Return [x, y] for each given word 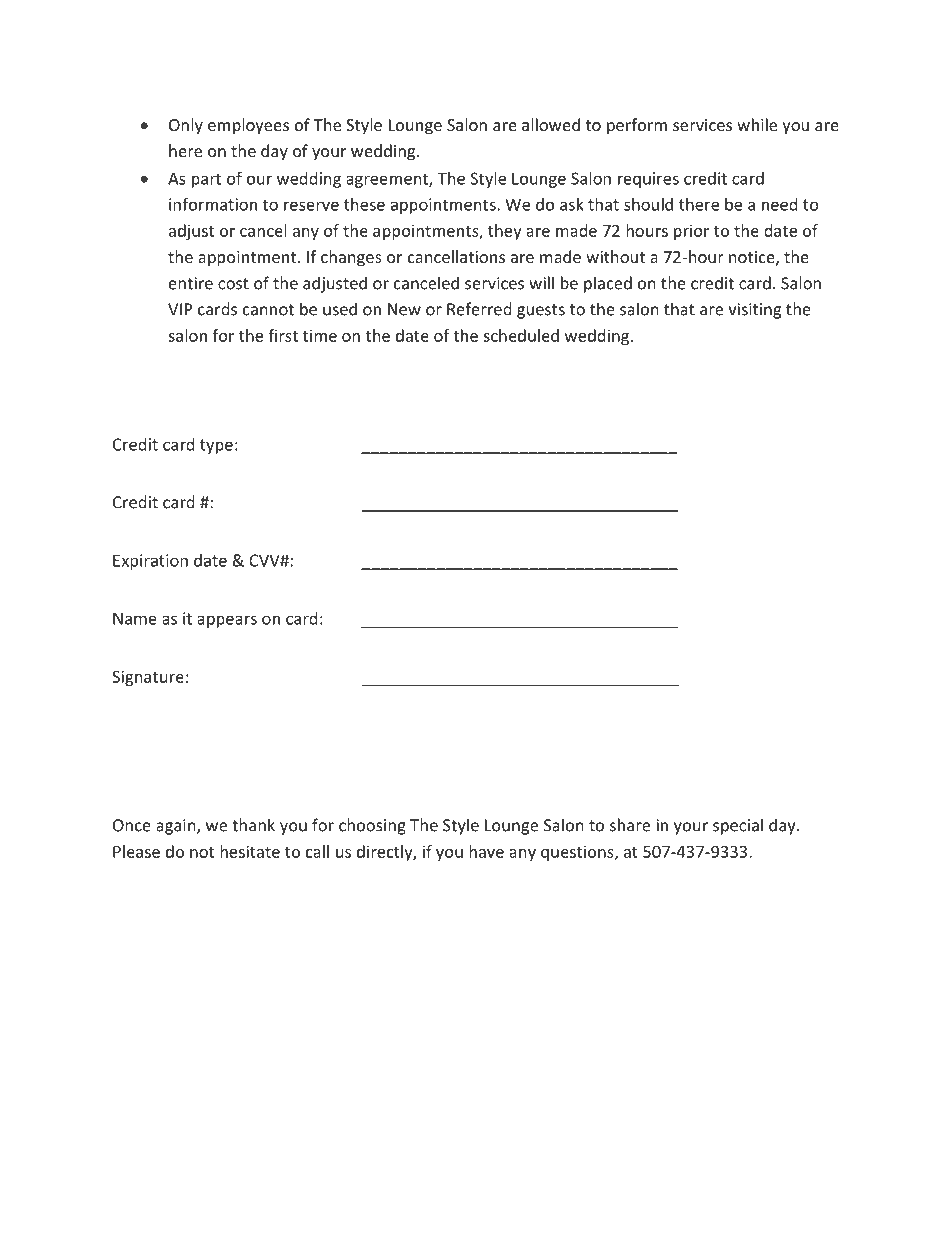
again [177, 827]
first [283, 335]
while [757, 124]
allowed [551, 124]
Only [186, 126]
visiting [754, 311]
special [738, 826]
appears [227, 621]
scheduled [521, 335]
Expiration [150, 562]
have [486, 851]
